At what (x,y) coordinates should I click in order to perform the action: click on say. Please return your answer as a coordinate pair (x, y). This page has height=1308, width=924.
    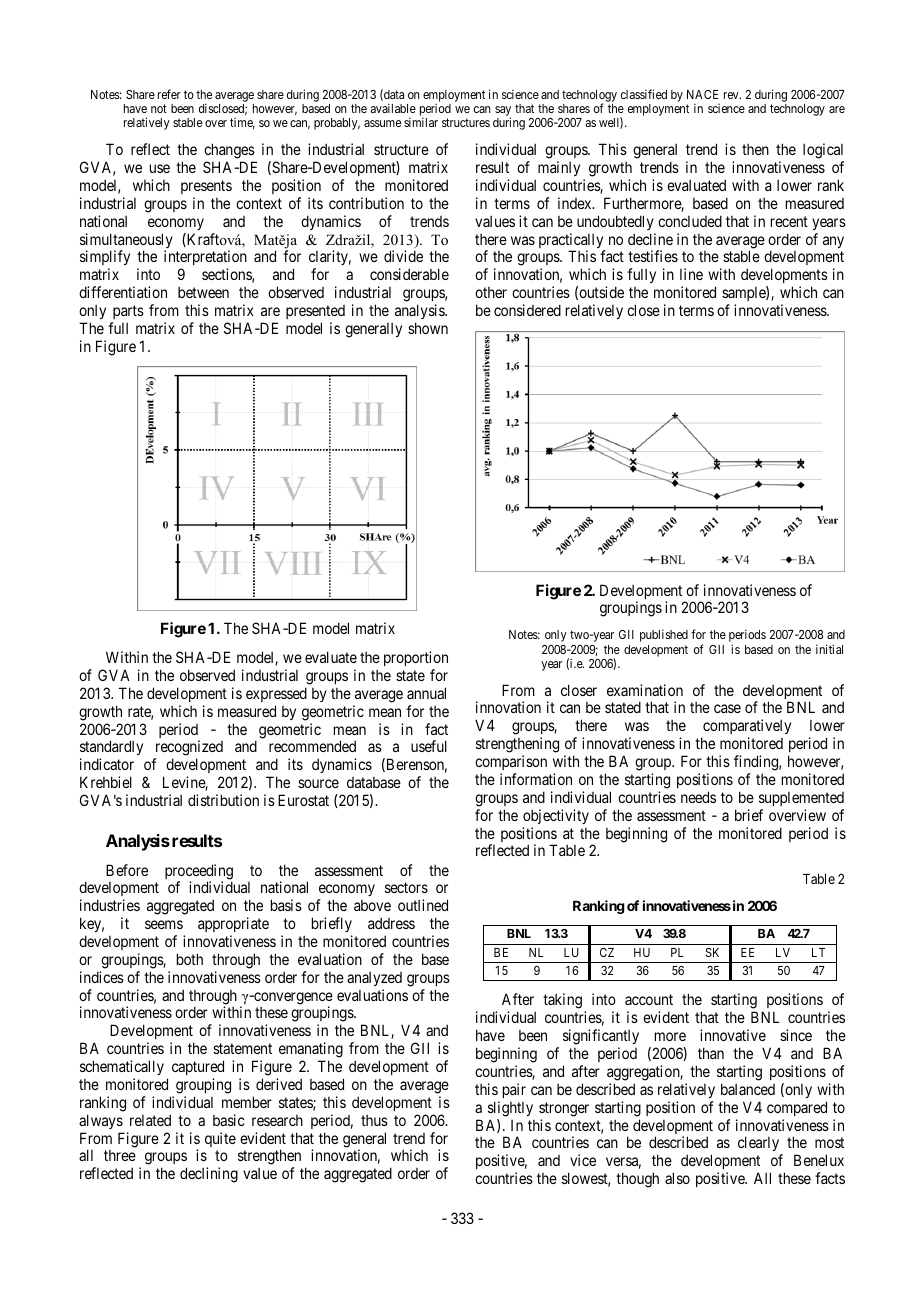
    Looking at the image, I should click on (503, 112).
